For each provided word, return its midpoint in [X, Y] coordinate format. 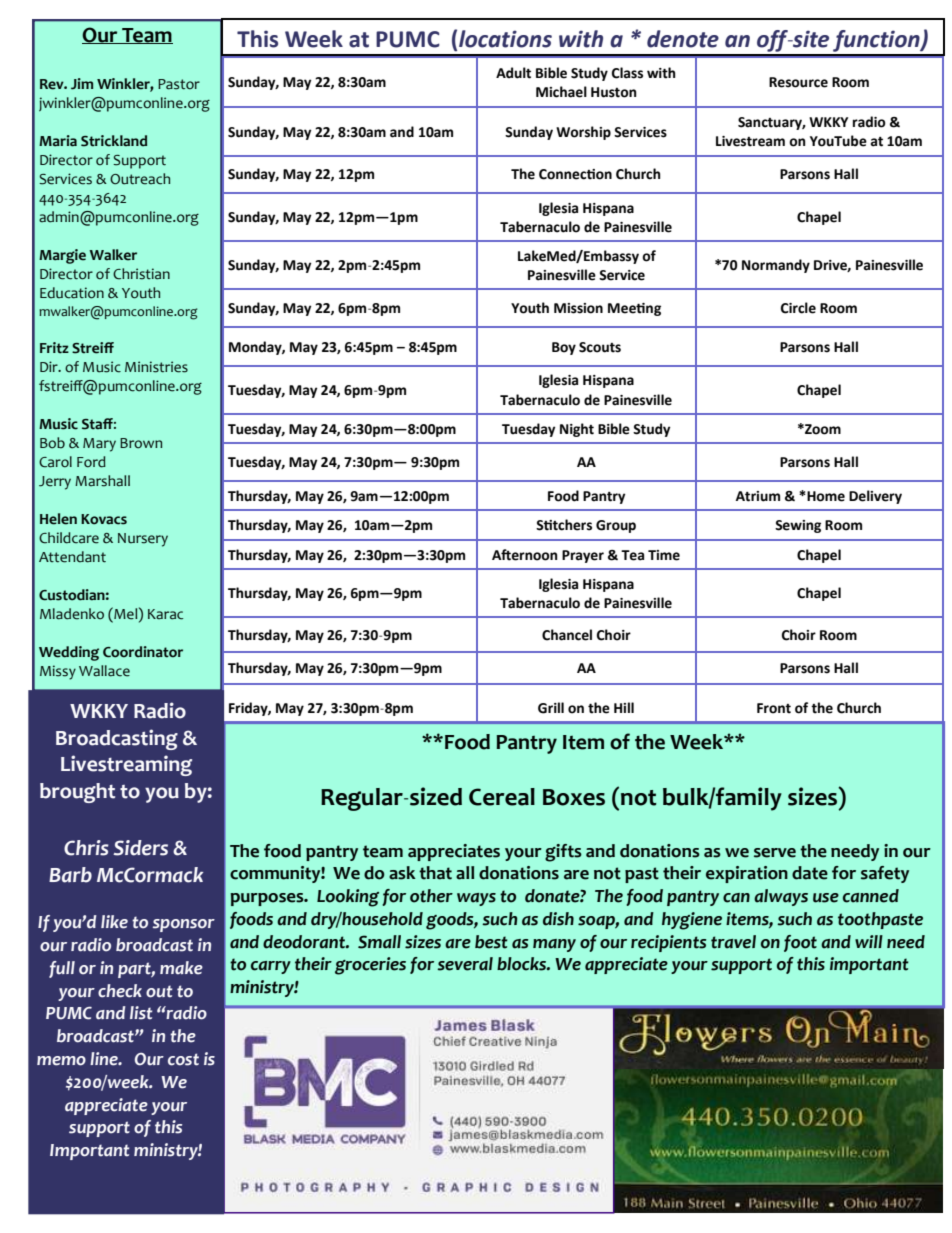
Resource [798, 82]
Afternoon [525, 555]
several [465, 964]
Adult [513, 73]
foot [800, 943]
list [141, 1013]
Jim [82, 84]
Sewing [798, 526]
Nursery [143, 540]
